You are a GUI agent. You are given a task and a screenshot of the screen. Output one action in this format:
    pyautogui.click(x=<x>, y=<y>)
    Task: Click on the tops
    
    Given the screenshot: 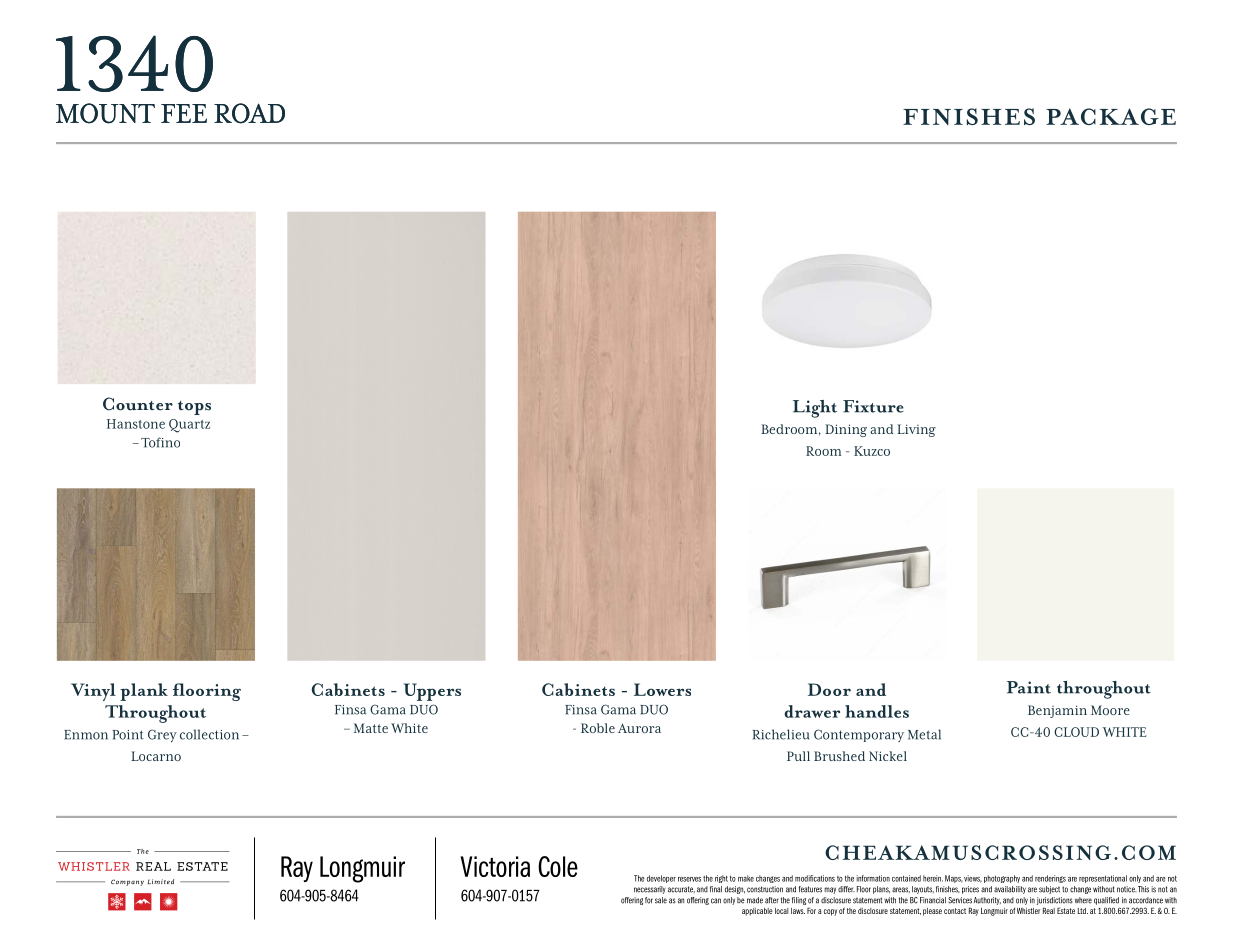 What is the action you would take?
    pyautogui.click(x=194, y=408)
